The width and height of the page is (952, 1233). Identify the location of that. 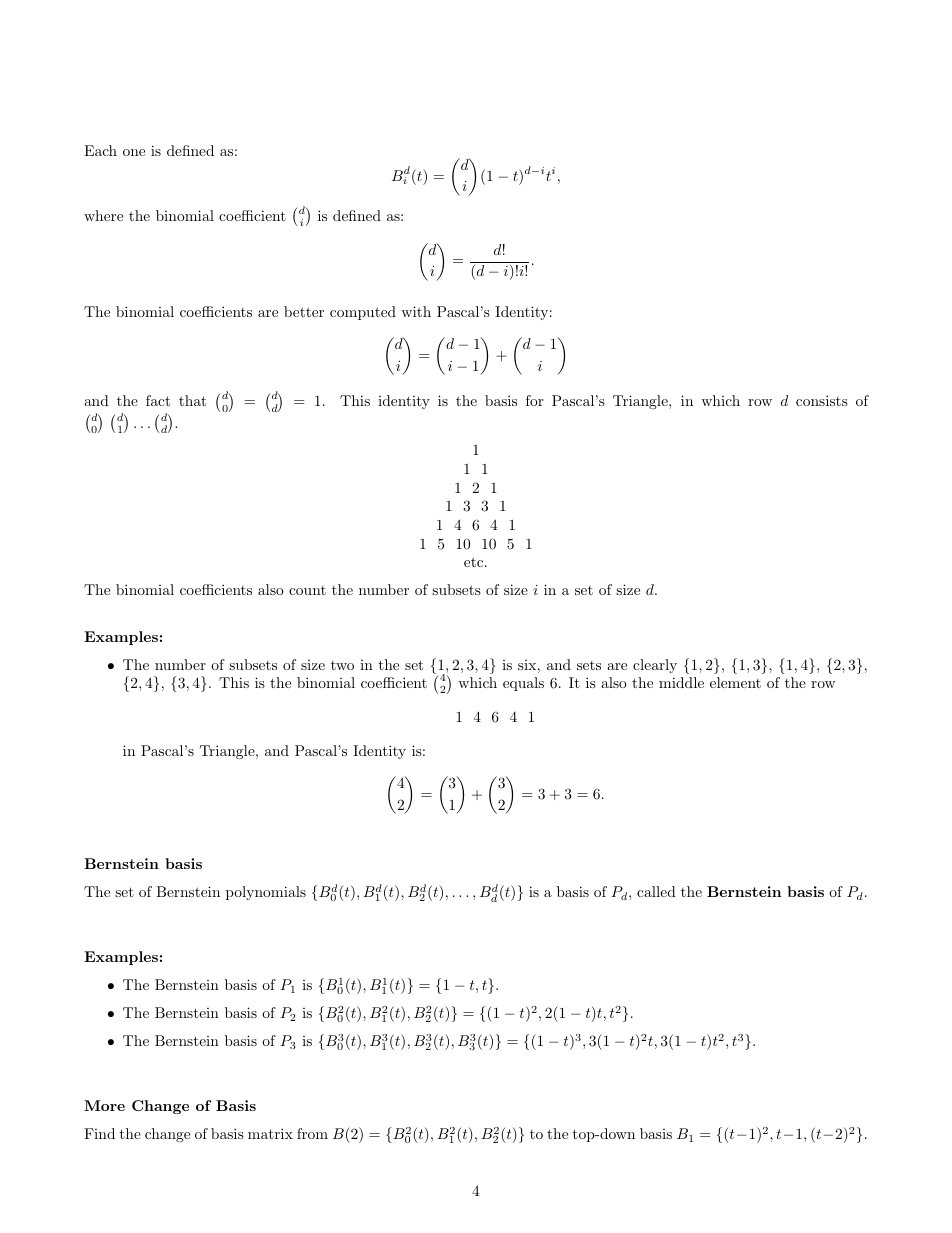
(192, 400).
